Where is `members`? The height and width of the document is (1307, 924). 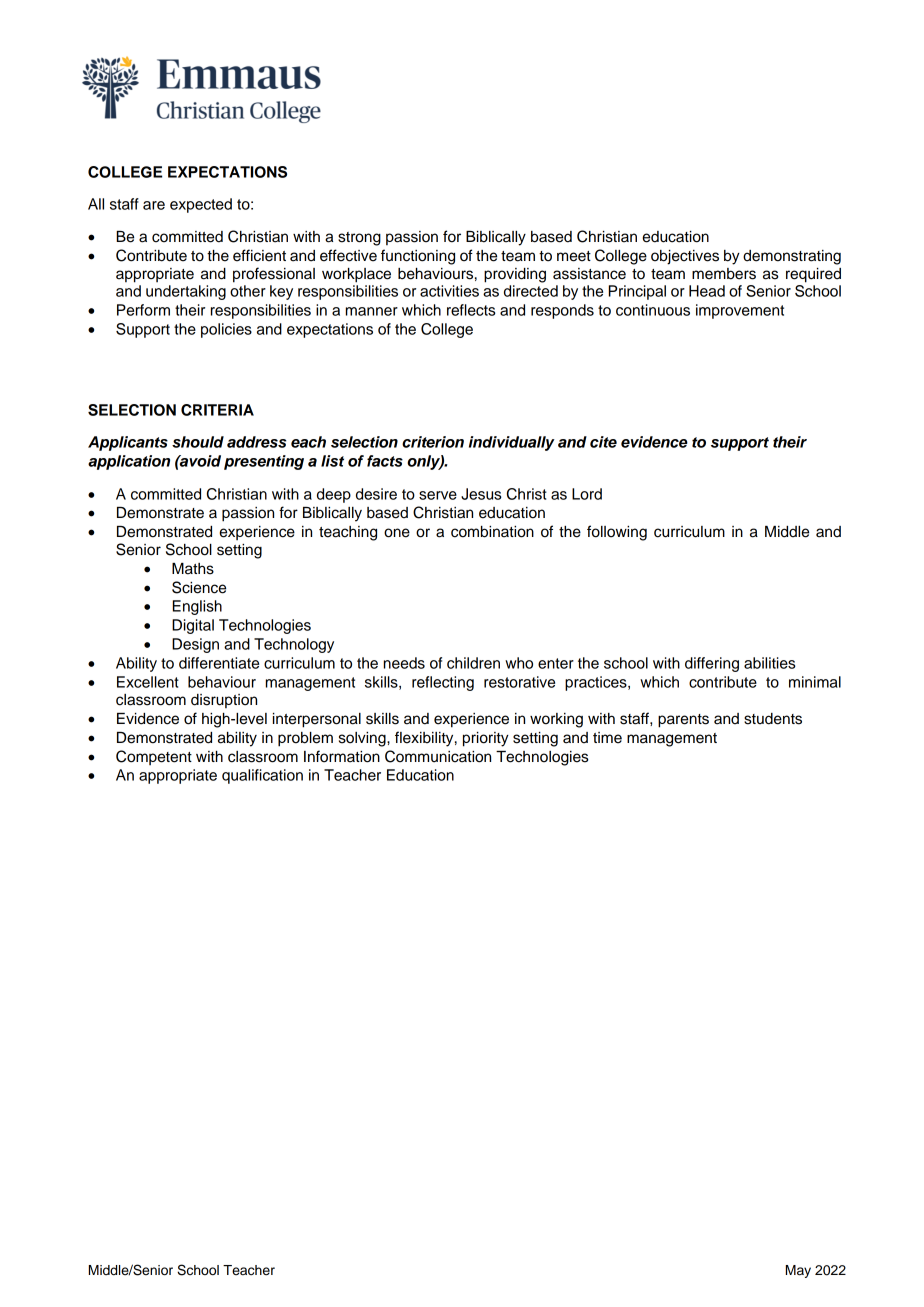
members is located at coordinates (724, 274).
